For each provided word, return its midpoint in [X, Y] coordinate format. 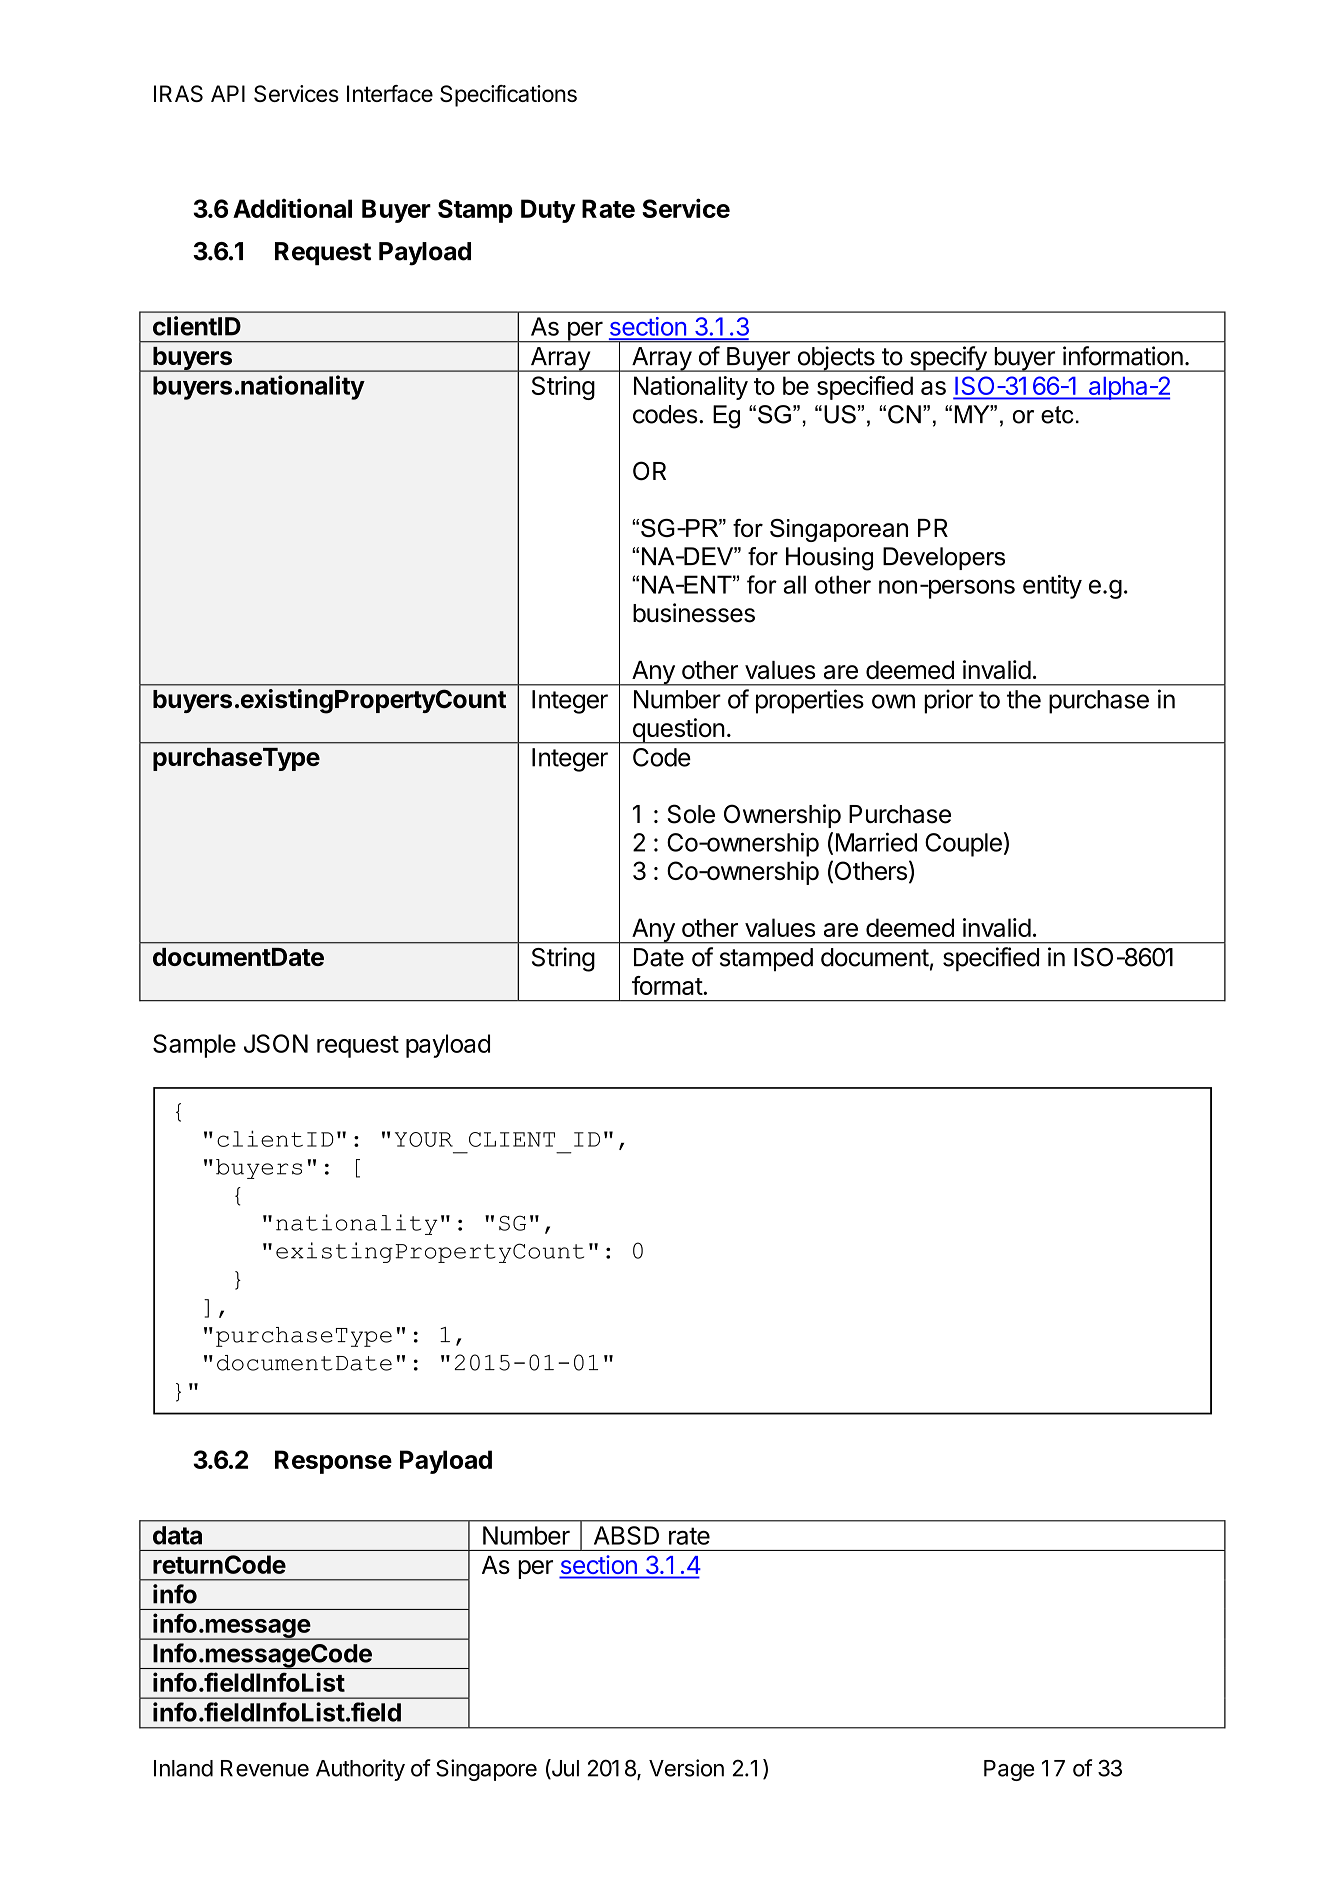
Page [1009, 1770]
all [795, 584]
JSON [276, 1043]
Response [333, 1462]
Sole [691, 814]
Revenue [265, 1768]
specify [947, 359]
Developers [944, 558]
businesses [694, 613]
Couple [963, 845]
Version [686, 1768]
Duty [548, 211]
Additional [292, 208]
